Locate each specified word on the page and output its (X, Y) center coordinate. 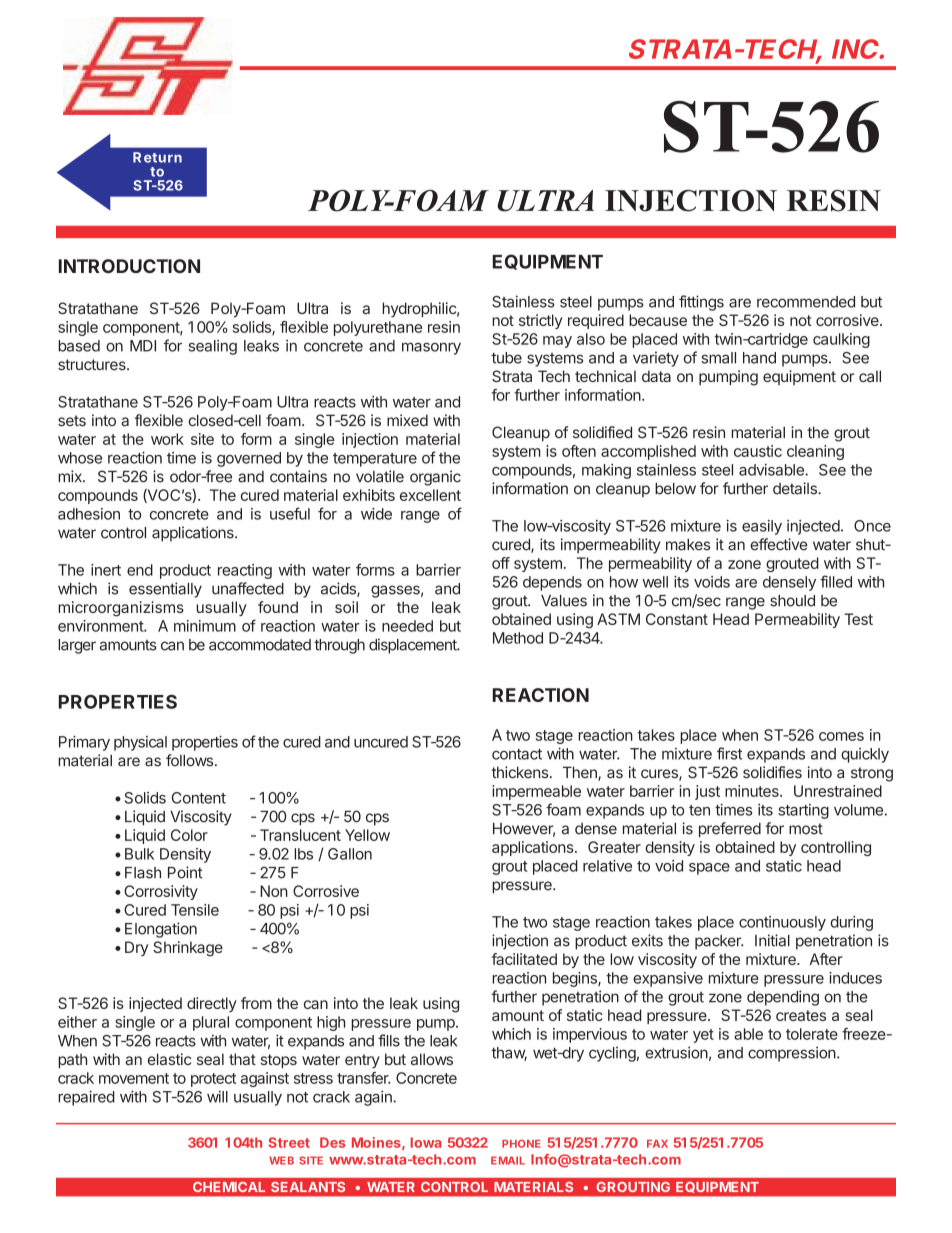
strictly (541, 321)
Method (518, 638)
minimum (205, 626)
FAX (657, 1144)
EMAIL (508, 1160)
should (792, 601)
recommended (806, 302)
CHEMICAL (229, 1187)
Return (157, 157)
